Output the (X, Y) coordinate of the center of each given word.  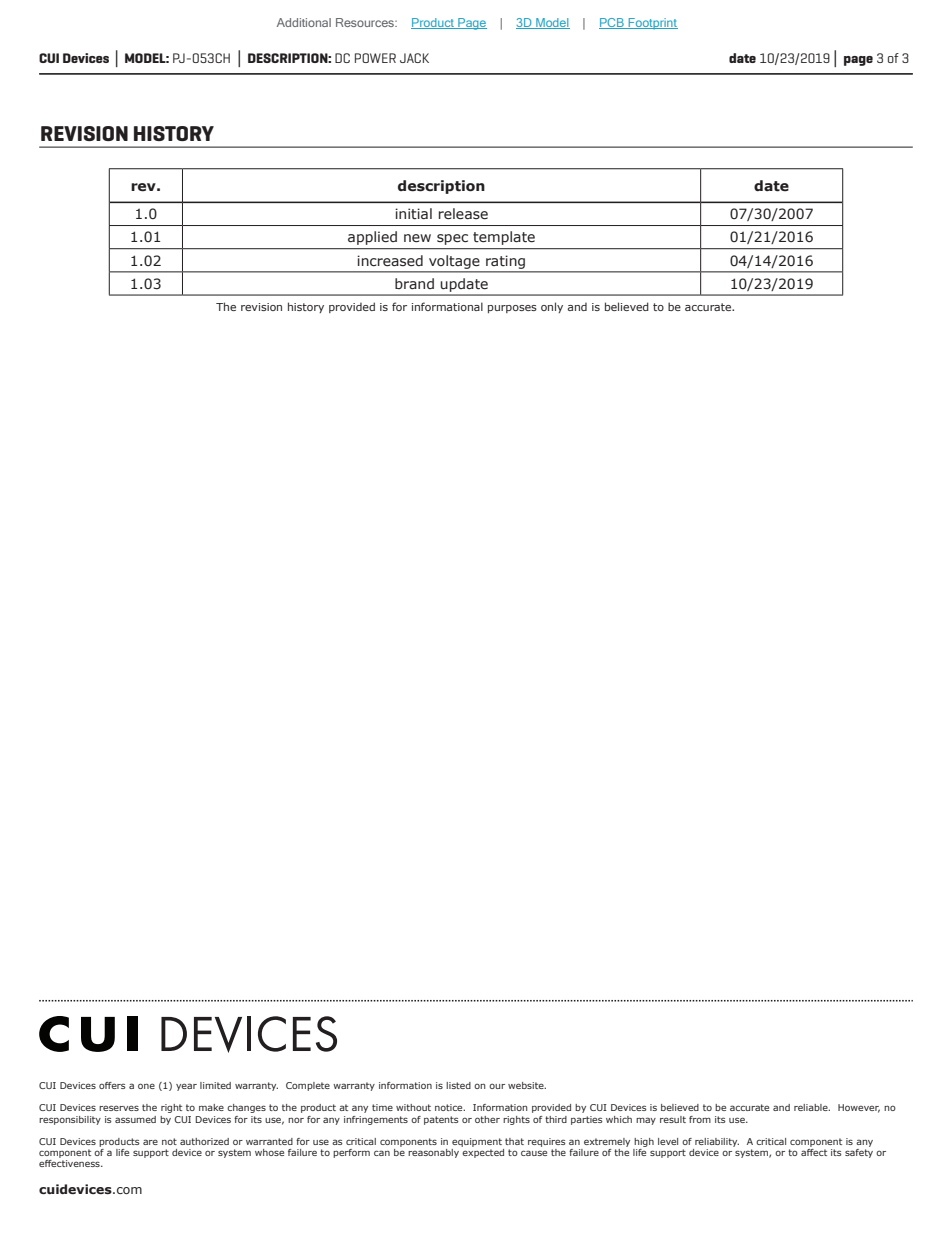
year (186, 1087)
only (552, 307)
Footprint (652, 23)
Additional (304, 22)
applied (372, 238)
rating (505, 262)
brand (414, 283)
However (859, 1108)
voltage (454, 262)
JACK (414, 58)
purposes (512, 309)
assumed (135, 1119)
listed (458, 1085)
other (487, 1119)
